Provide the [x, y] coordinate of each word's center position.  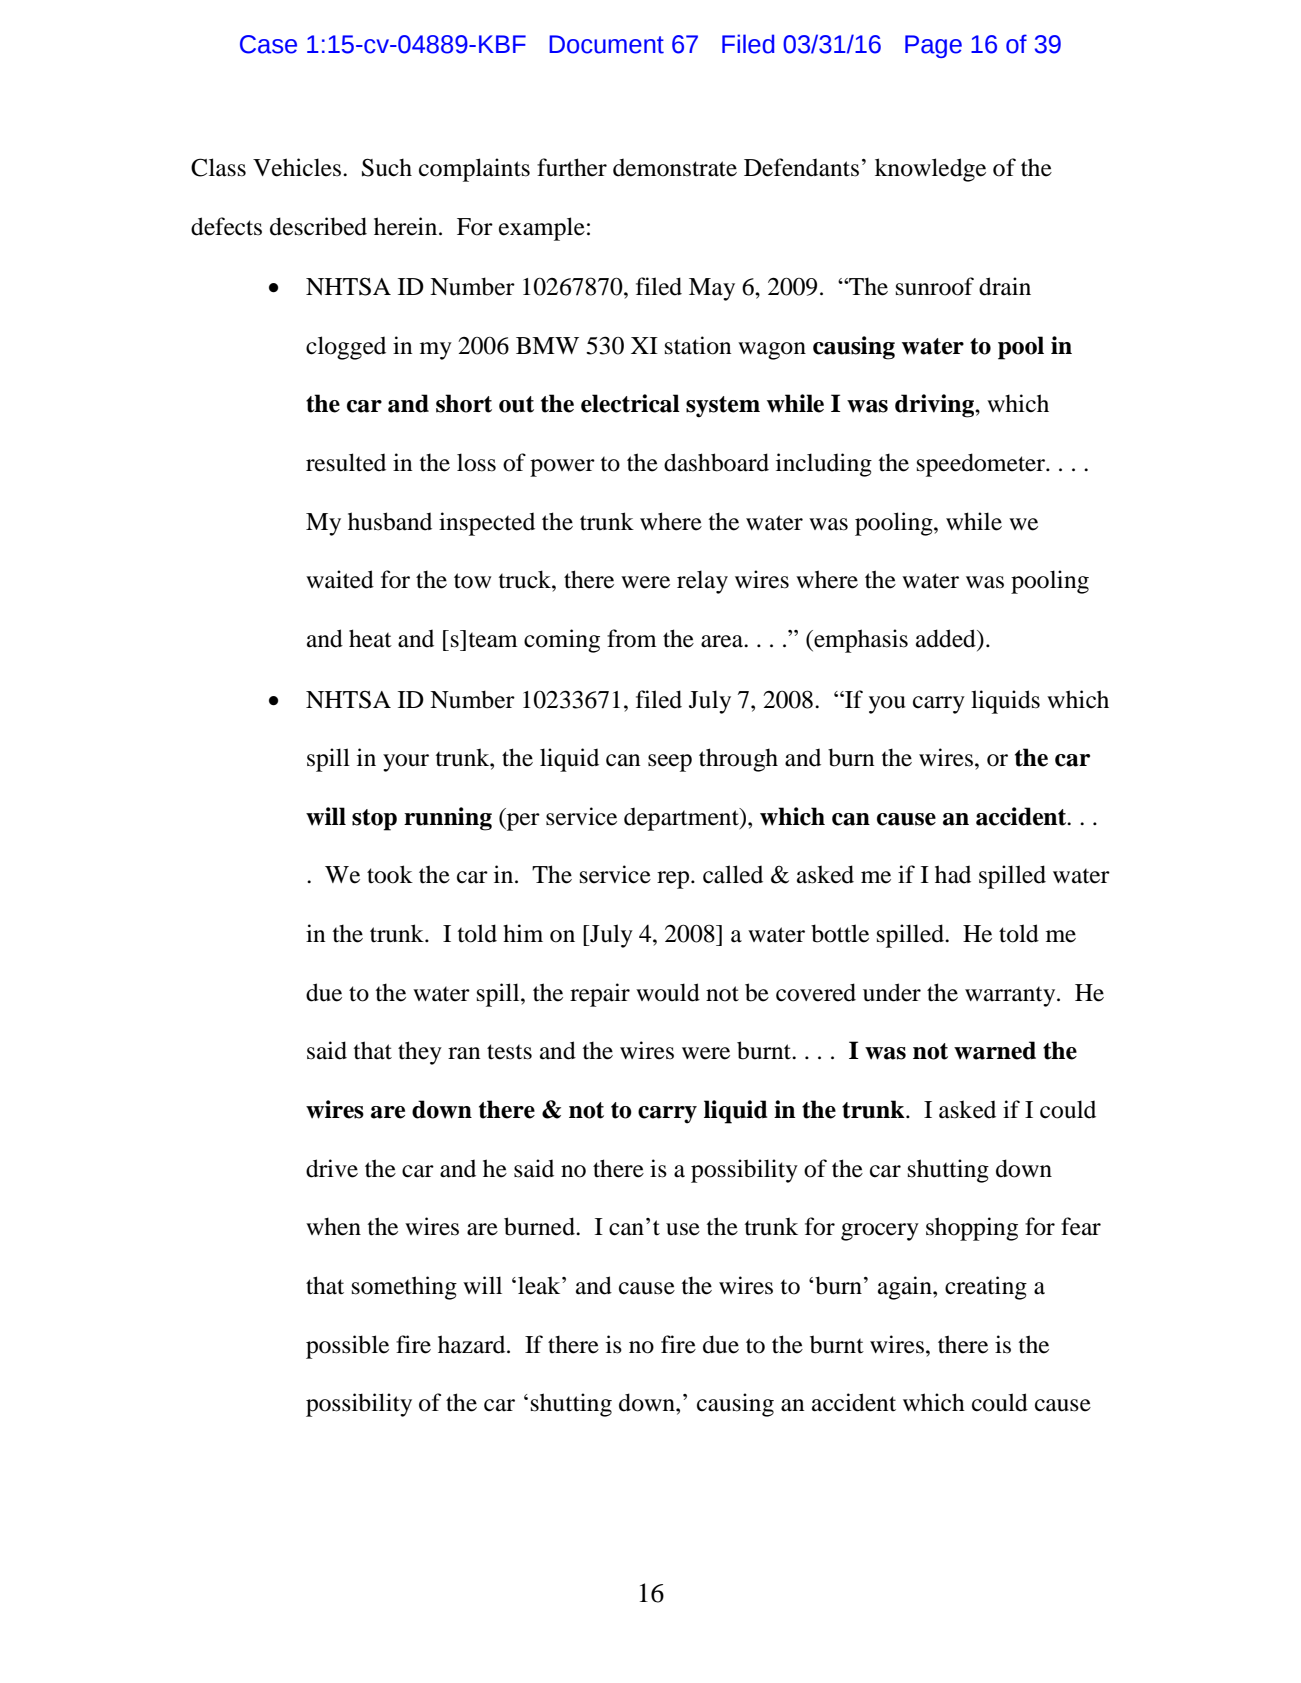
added [947, 638]
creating [986, 1288]
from [632, 638]
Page [933, 46]
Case [268, 44]
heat [370, 638]
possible [347, 1347]
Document [606, 44]
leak [540, 1285]
